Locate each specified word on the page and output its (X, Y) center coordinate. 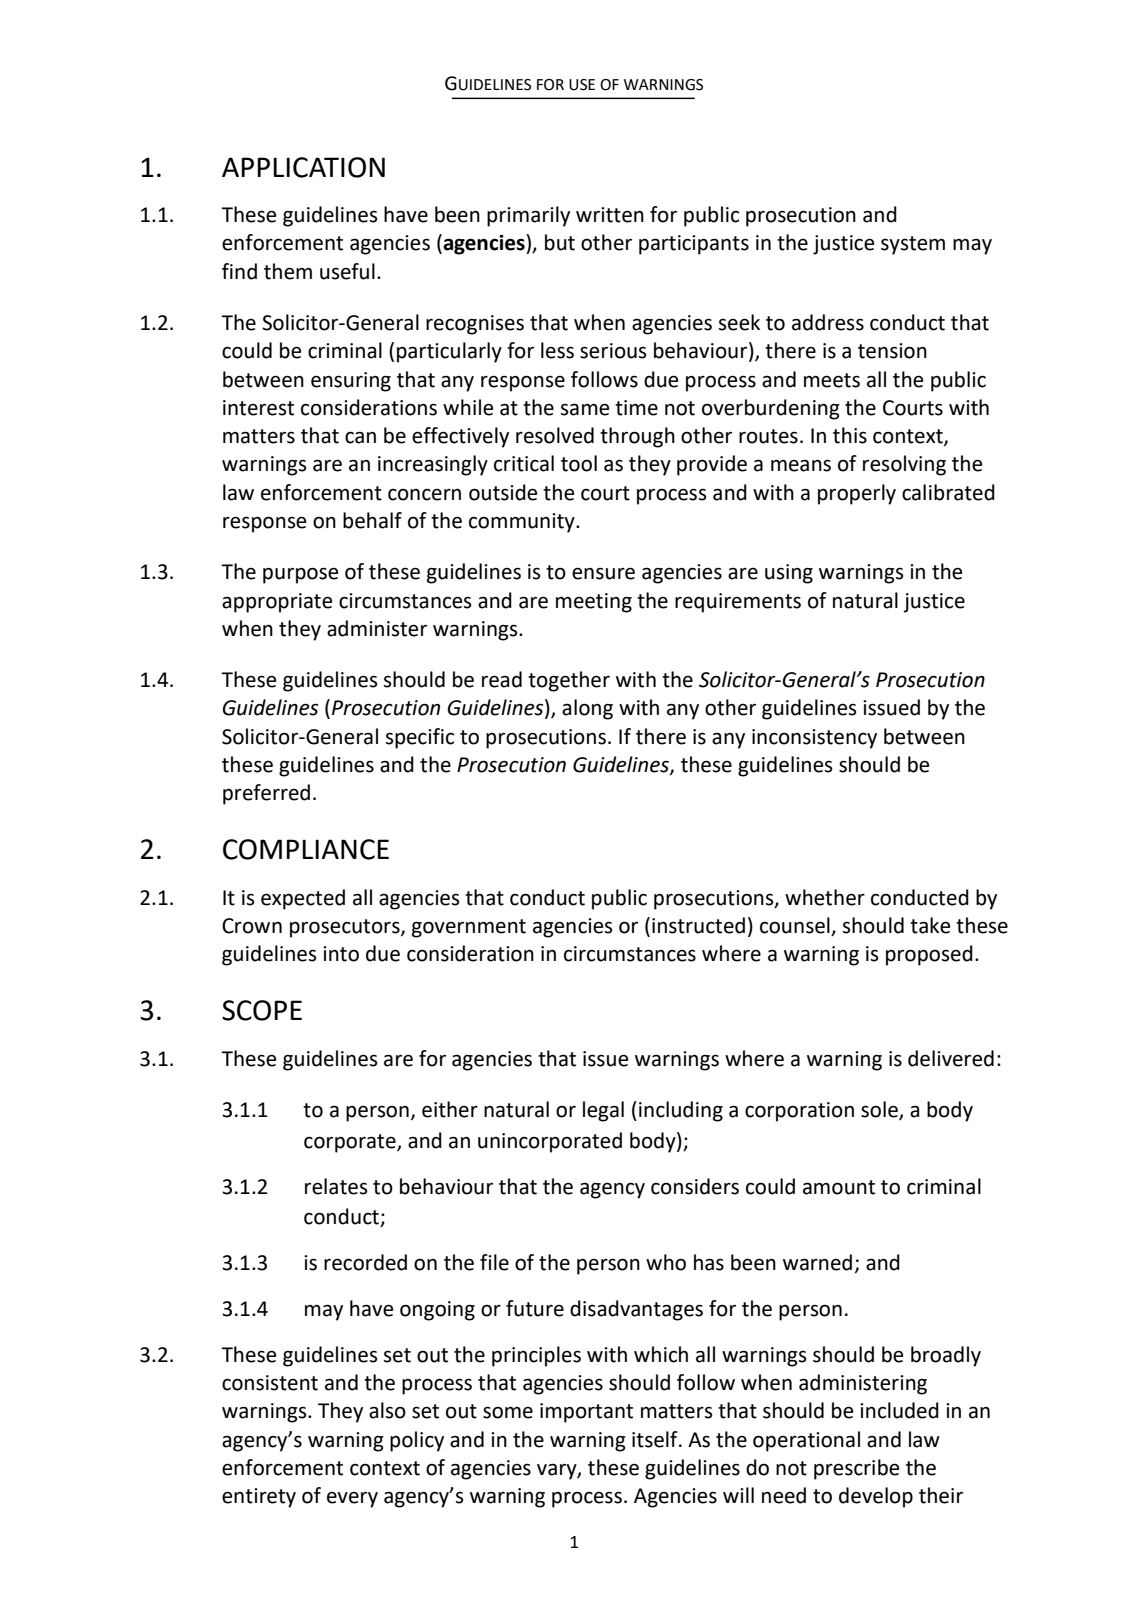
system (913, 245)
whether (825, 897)
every (352, 1500)
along (587, 709)
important (586, 1413)
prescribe (856, 1469)
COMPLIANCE (306, 849)
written (610, 215)
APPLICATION (303, 167)
